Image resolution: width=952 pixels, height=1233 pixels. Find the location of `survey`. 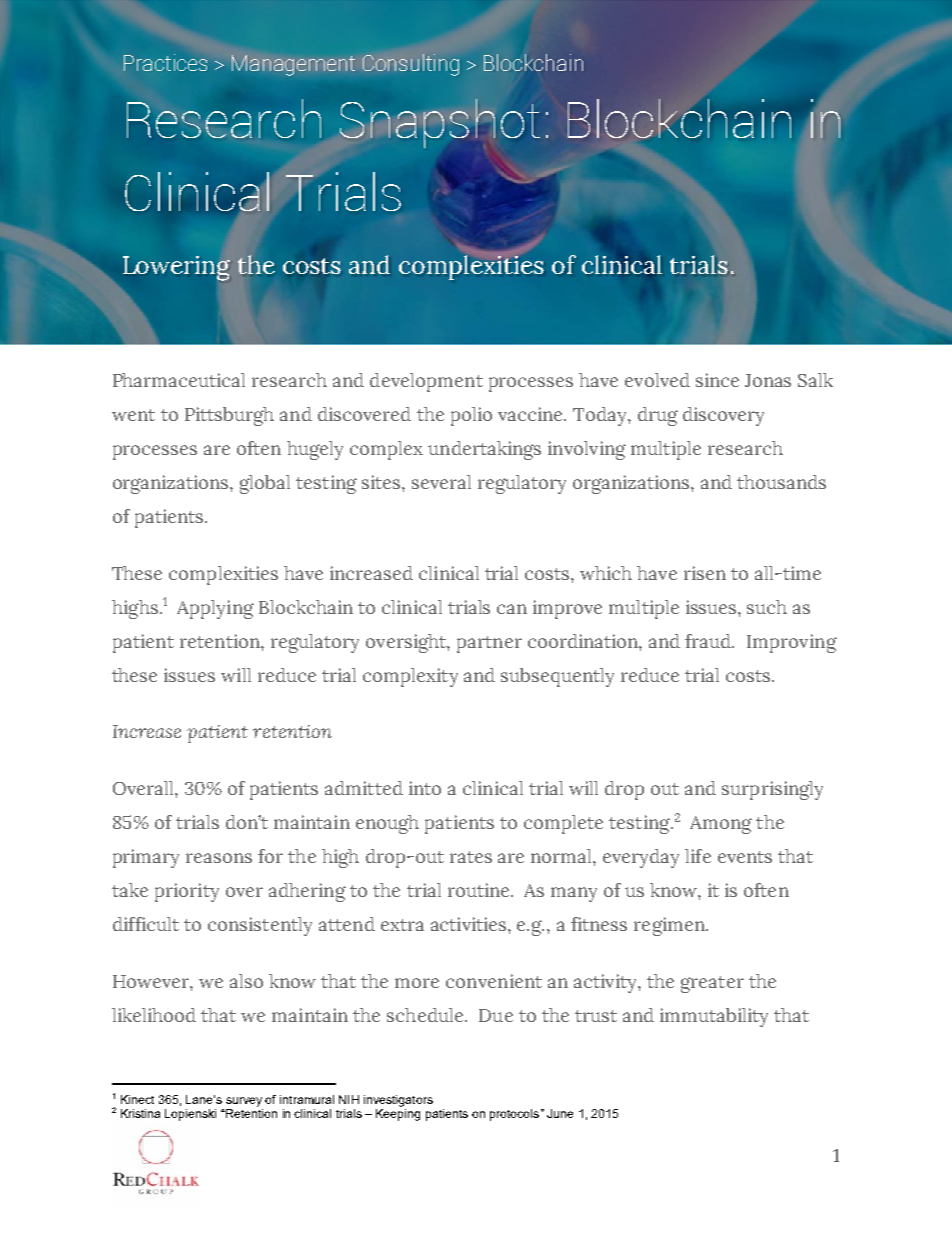

survey is located at coordinates (244, 1102).
